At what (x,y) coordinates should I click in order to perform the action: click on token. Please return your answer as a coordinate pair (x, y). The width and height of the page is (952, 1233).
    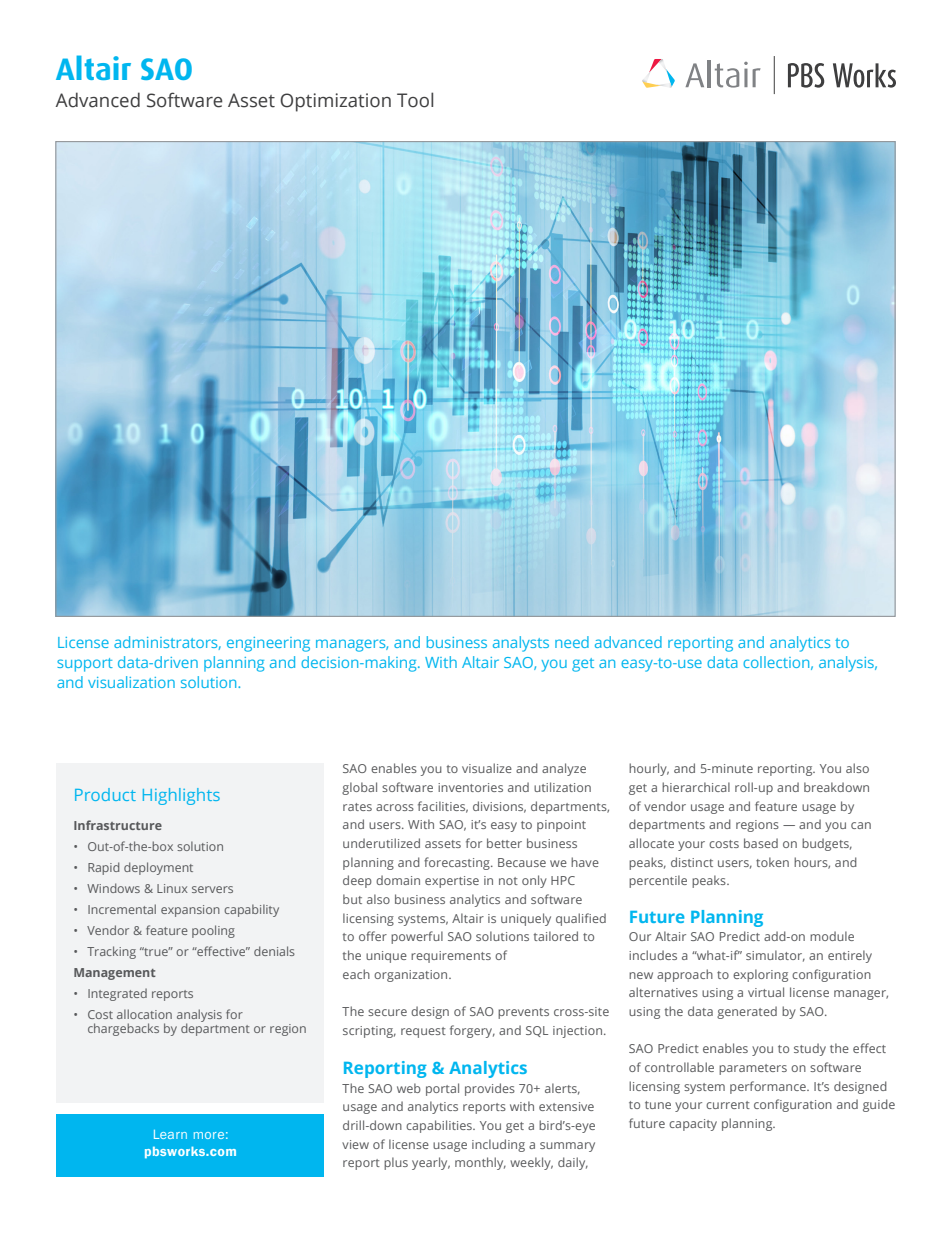
    Looking at the image, I should click on (772, 862).
